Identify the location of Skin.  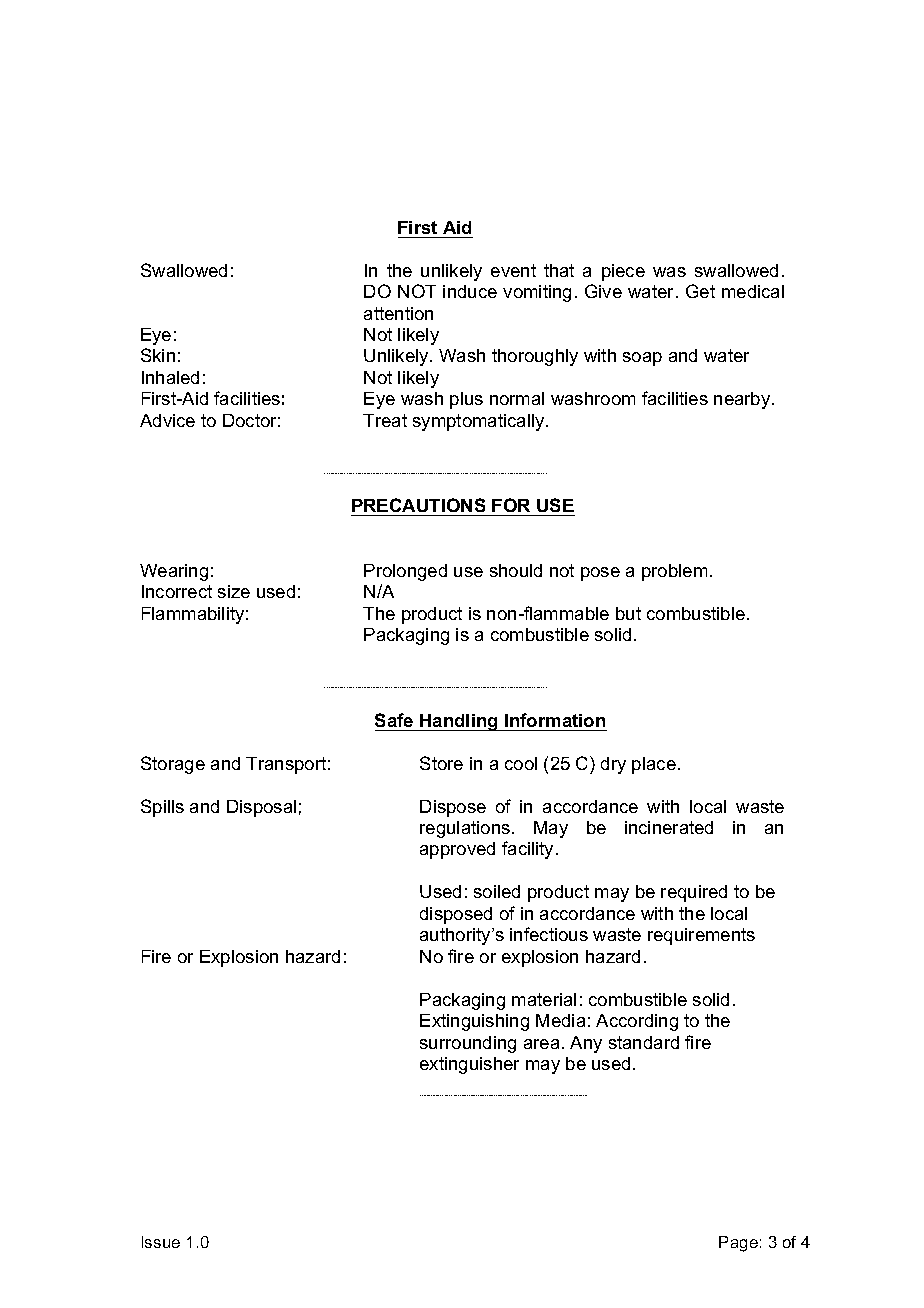
(158, 355).
